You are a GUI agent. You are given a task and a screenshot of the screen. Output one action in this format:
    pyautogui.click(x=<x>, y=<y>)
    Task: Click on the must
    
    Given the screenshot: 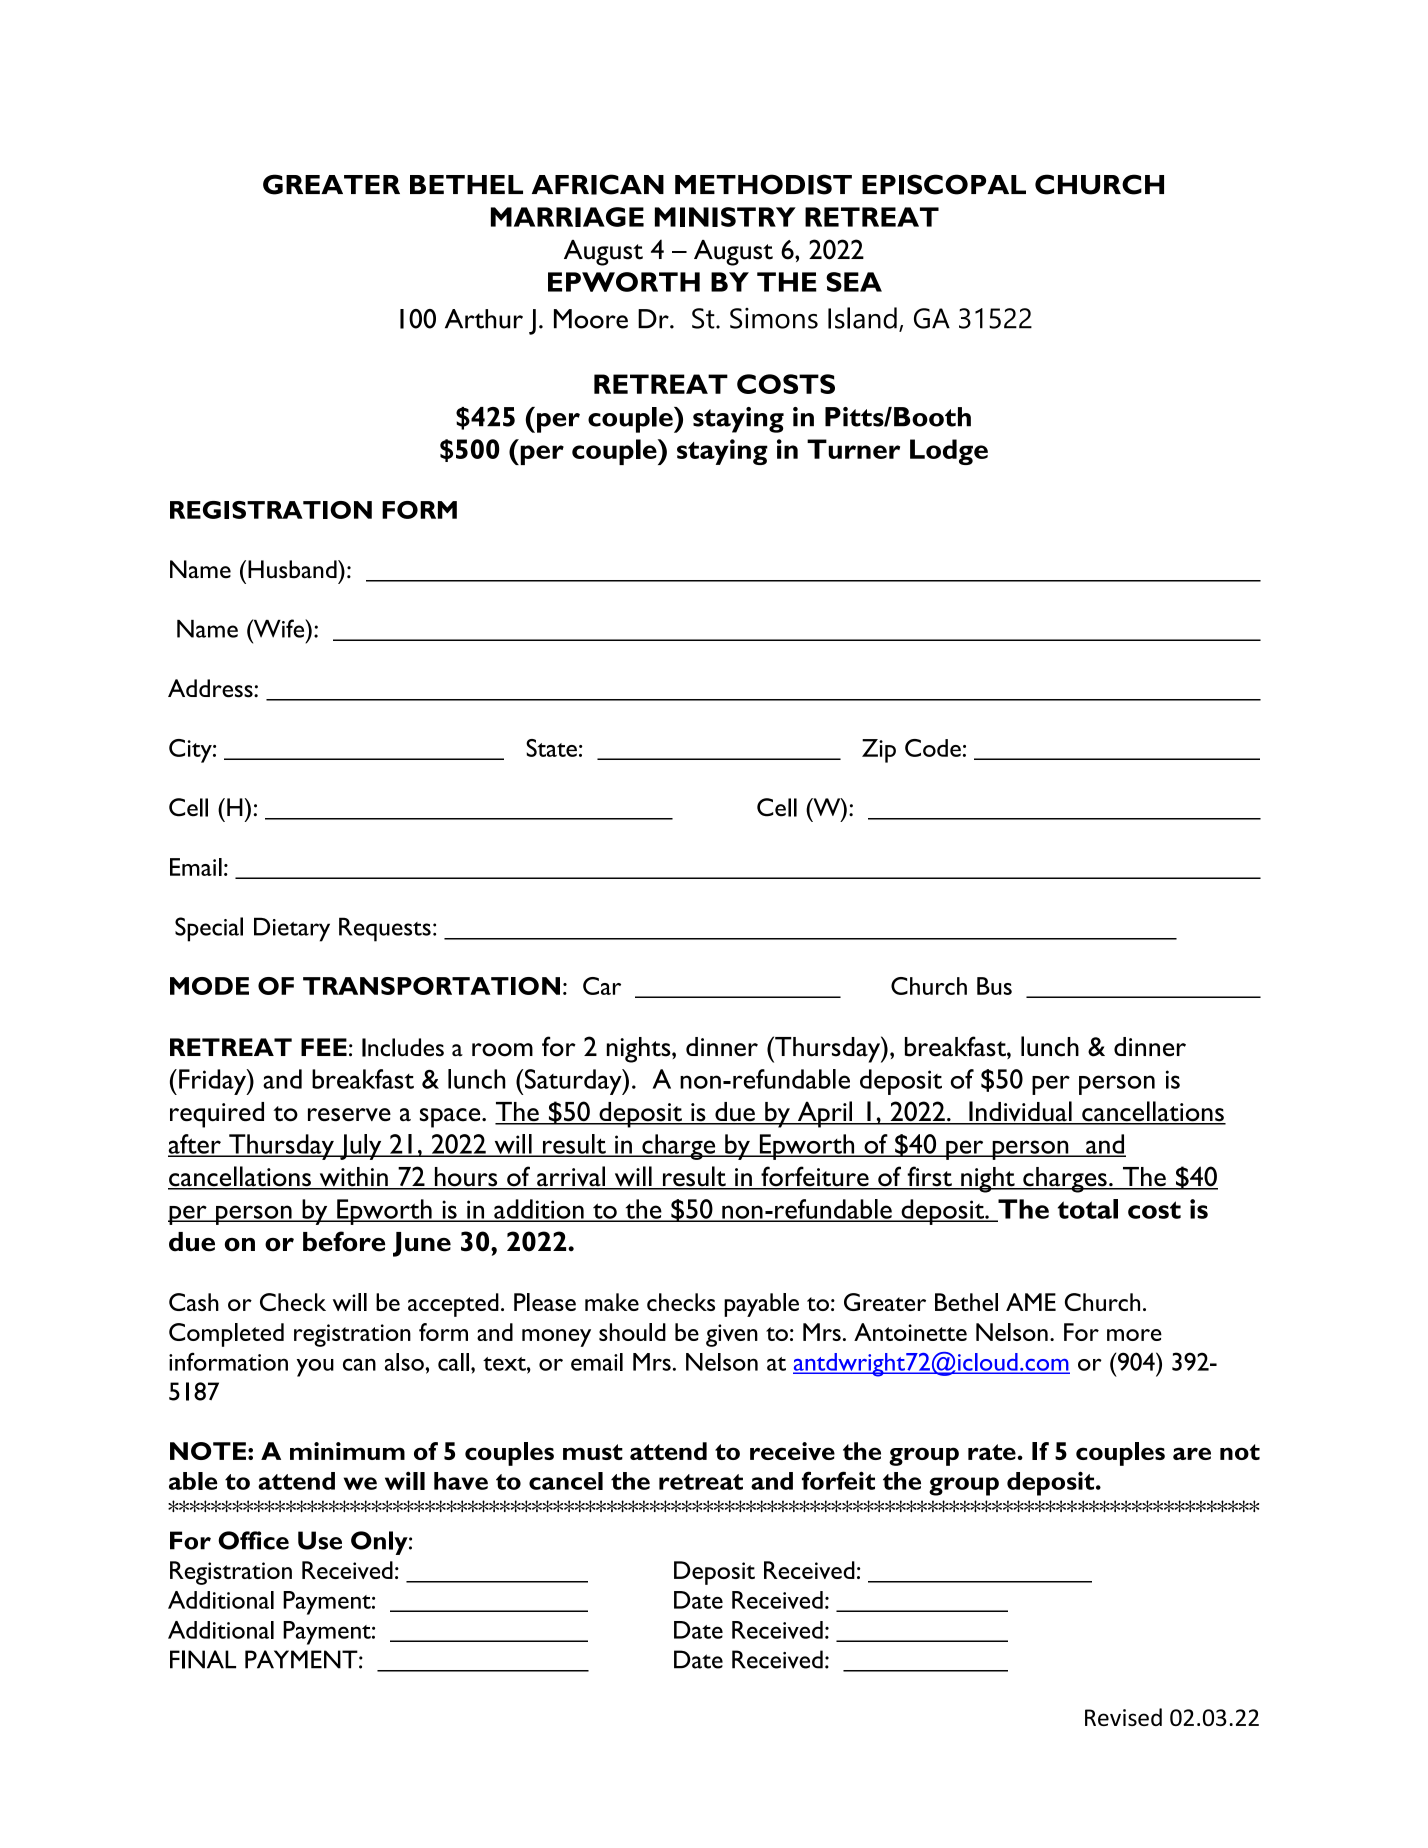 What is the action you would take?
    pyautogui.click(x=593, y=1452)
